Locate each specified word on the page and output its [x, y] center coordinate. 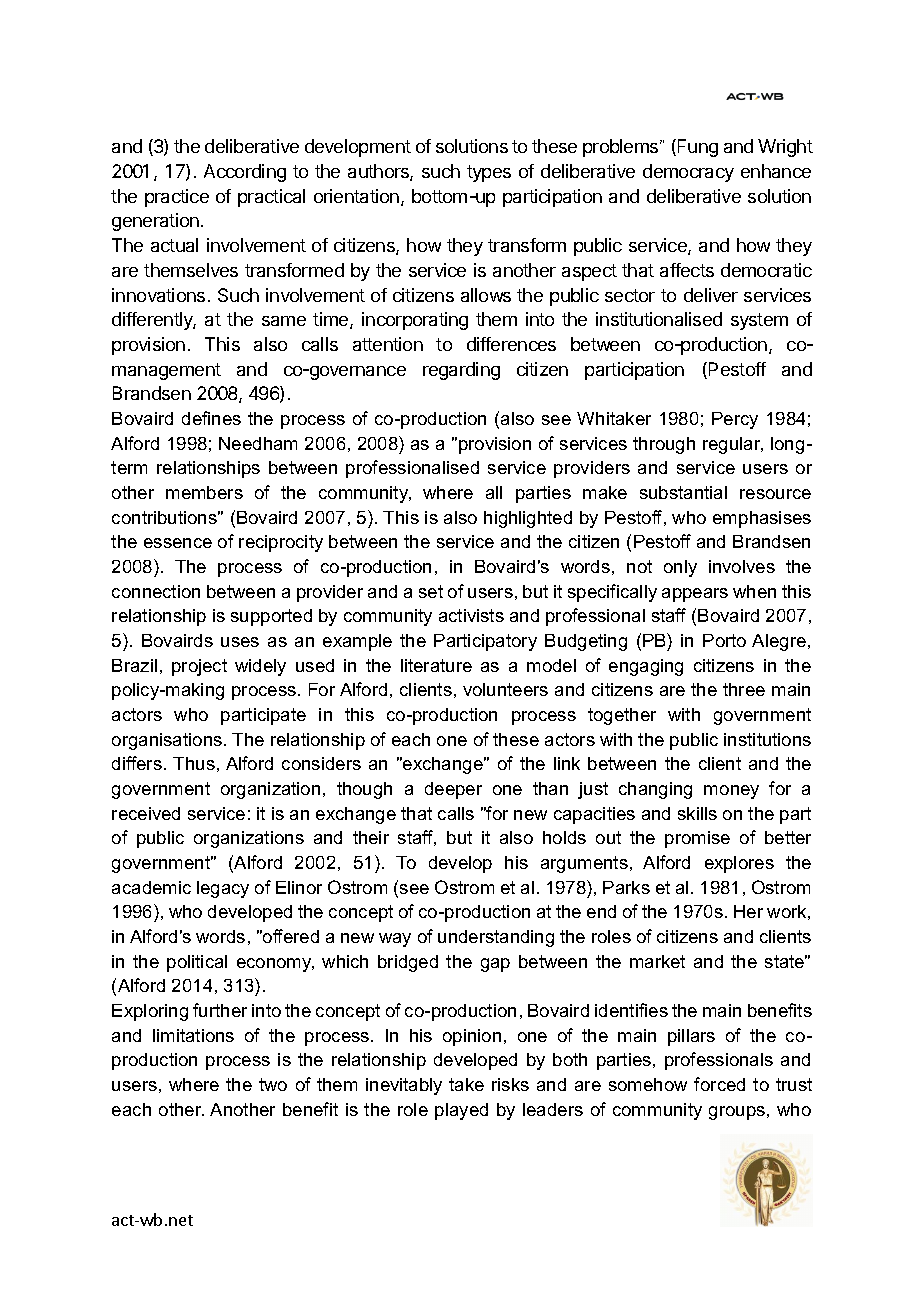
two [273, 1084]
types [489, 173]
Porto [724, 640]
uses [240, 642]
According [245, 173]
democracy [688, 173]
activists [471, 615]
